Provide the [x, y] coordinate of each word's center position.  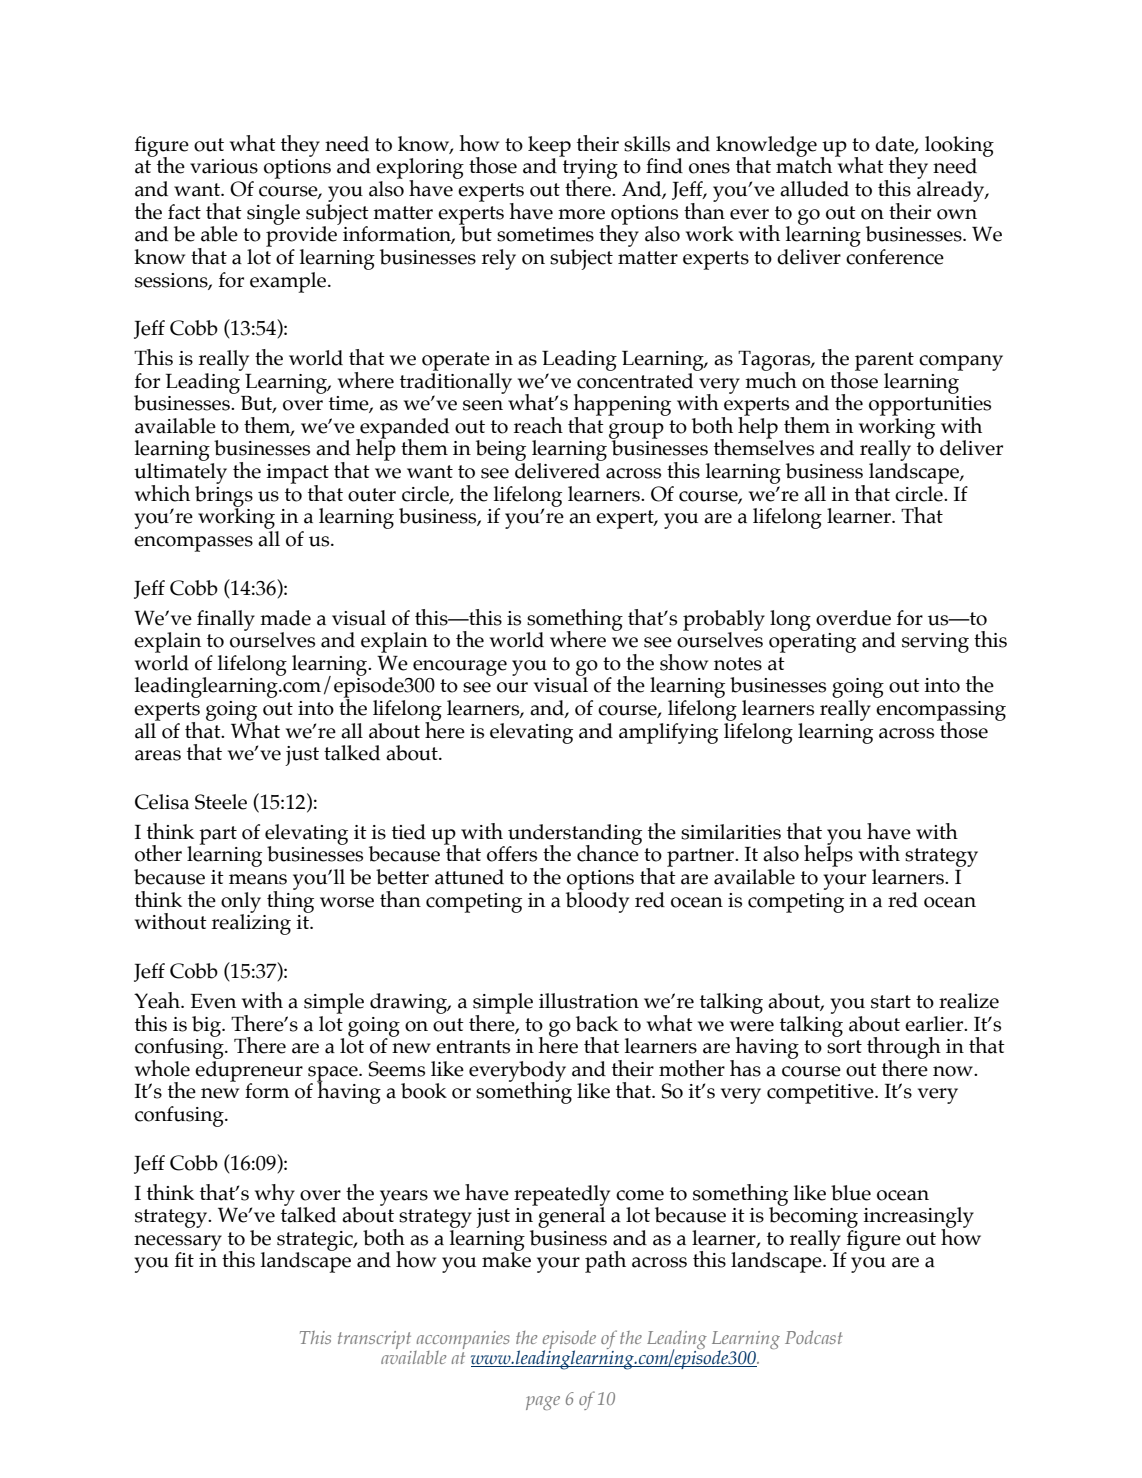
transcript [374, 1340]
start [891, 1002]
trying [590, 170]
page [543, 1403]
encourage [460, 668]
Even [213, 1001]
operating [812, 643]
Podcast [814, 1337]
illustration [589, 1001]
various [224, 166]
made [285, 618]
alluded [814, 189]
